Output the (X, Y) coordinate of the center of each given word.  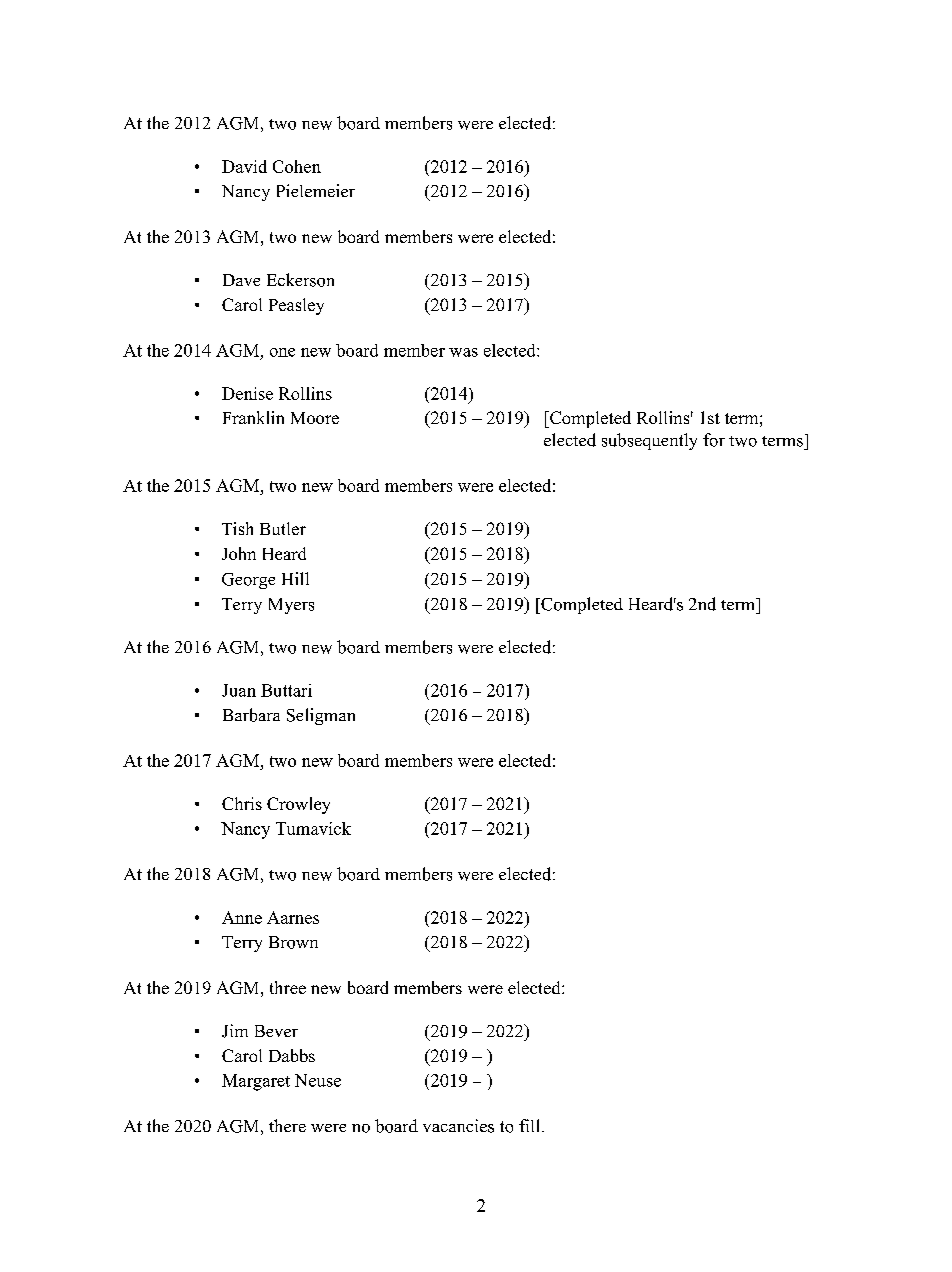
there (287, 1125)
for (714, 440)
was (463, 352)
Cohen (297, 166)
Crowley (298, 805)
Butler (283, 528)
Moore (315, 418)
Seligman (321, 716)
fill (531, 1125)
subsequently (649, 441)
